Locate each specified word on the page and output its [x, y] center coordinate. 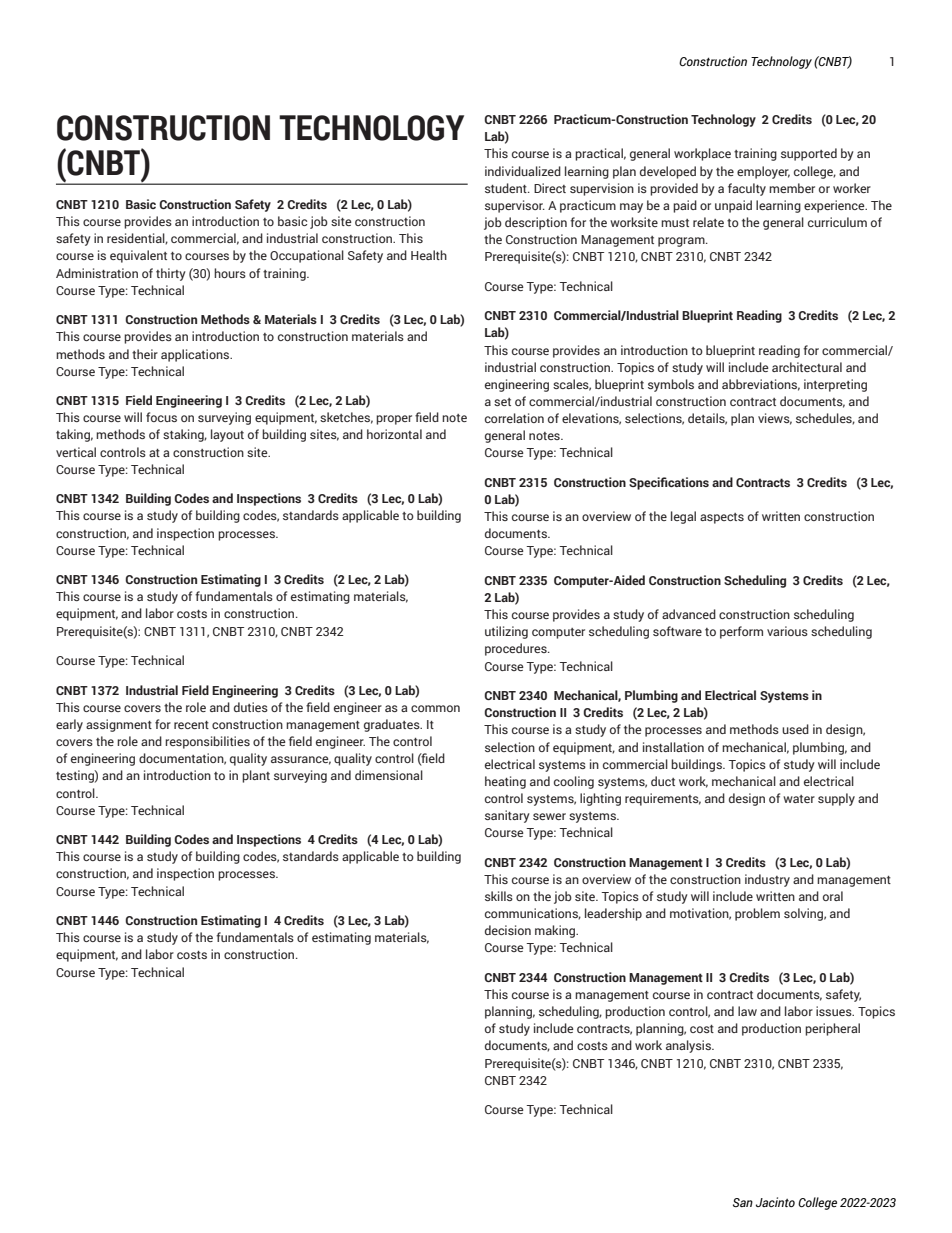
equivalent [138, 256]
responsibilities [207, 742]
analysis [689, 1046]
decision [508, 930]
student [507, 188]
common [435, 708]
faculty [747, 189]
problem [757, 914]
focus [161, 417]
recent [191, 725]
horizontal [394, 434]
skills [499, 896]
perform [741, 632]
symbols [671, 385]
